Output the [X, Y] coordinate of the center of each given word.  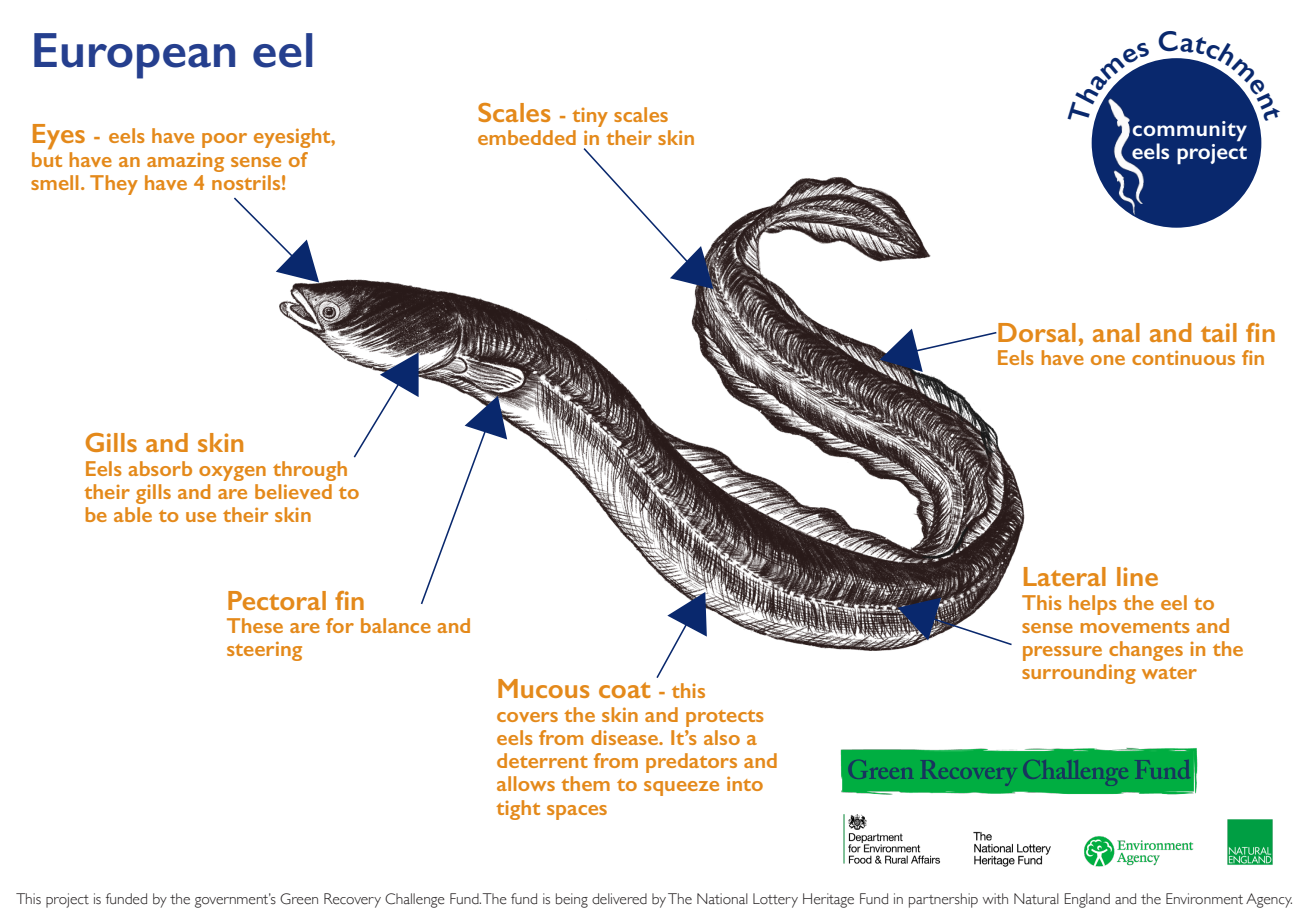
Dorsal [1036, 332]
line [1137, 576]
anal [1116, 332]
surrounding [1079, 674]
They [114, 185]
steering [264, 651]
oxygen [232, 473]
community [1189, 131]
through [310, 471]
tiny [590, 117]
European [134, 56]
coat [625, 690]
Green [299, 899]
